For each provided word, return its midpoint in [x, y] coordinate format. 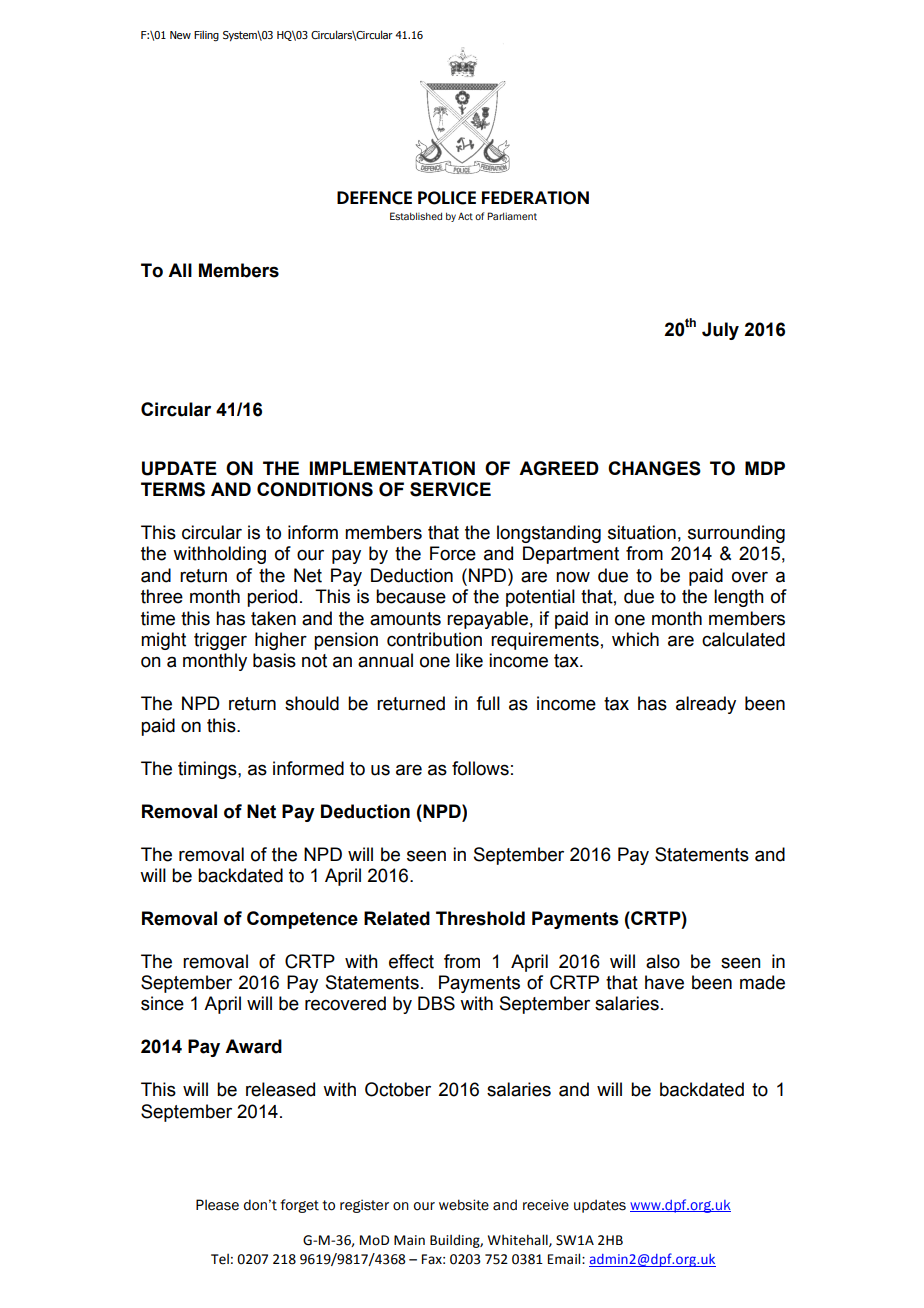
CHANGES [654, 468]
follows [480, 768]
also [663, 961]
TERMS [173, 489]
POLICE [447, 198]
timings [208, 770]
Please [217, 1205]
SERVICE [450, 489]
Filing [206, 36]
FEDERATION [535, 198]
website [464, 1205]
